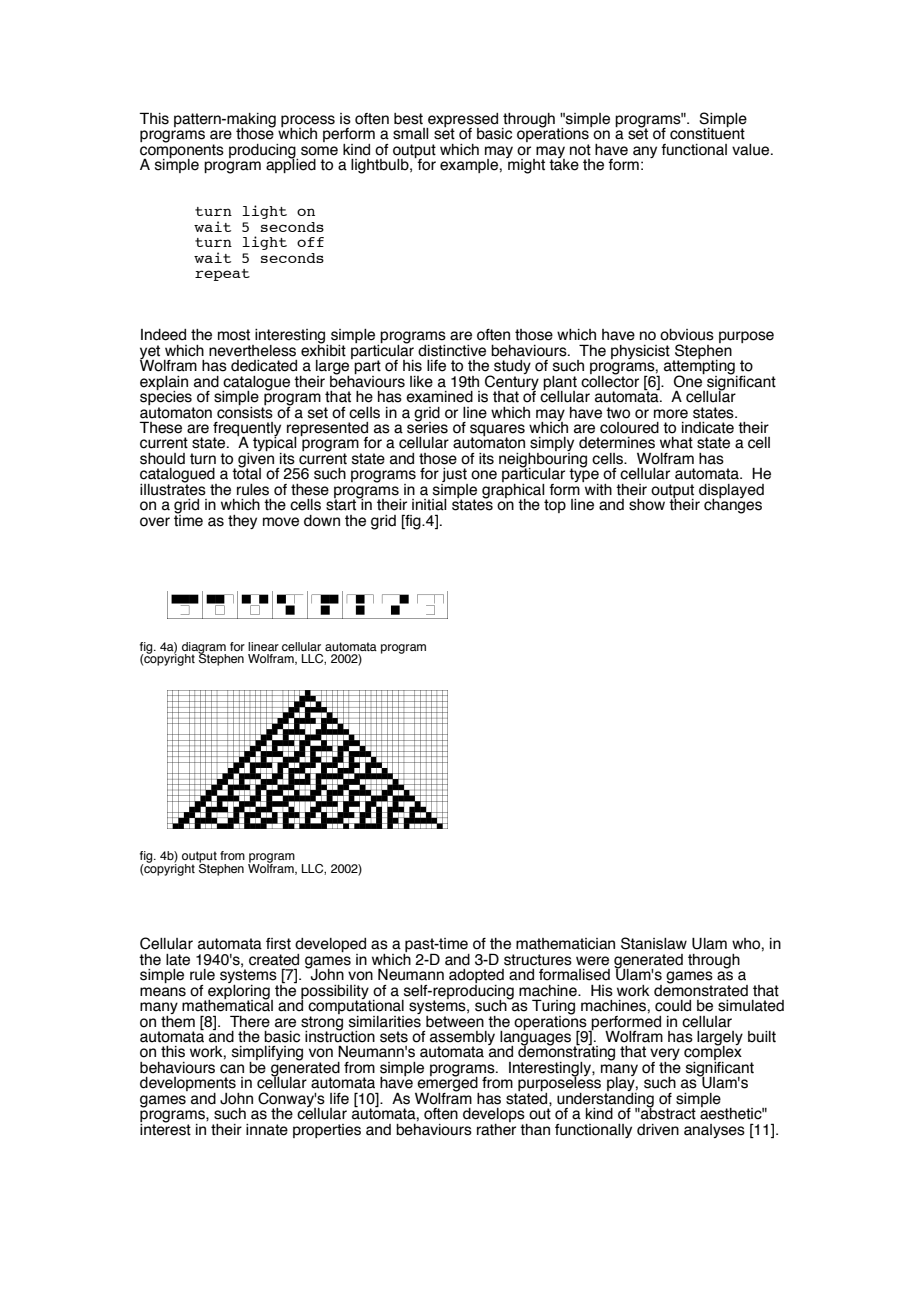  Describe the element at coordinates (654, 943) in the screenshot. I see `Stanislaw` at that location.
